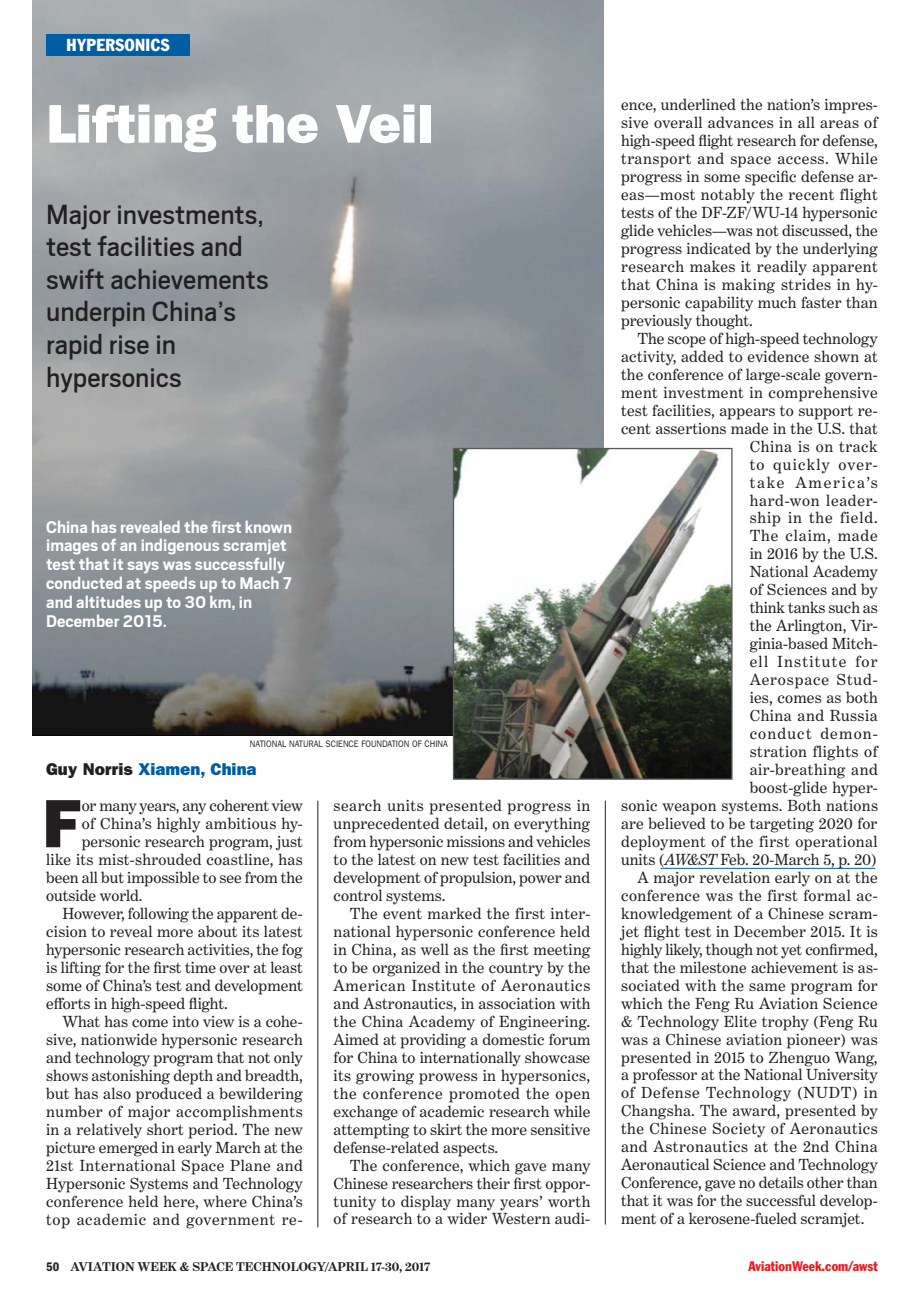 This document has height=1294, width=924. Describe the element at coordinates (75, 279) in the document. I see `swift` at that location.
